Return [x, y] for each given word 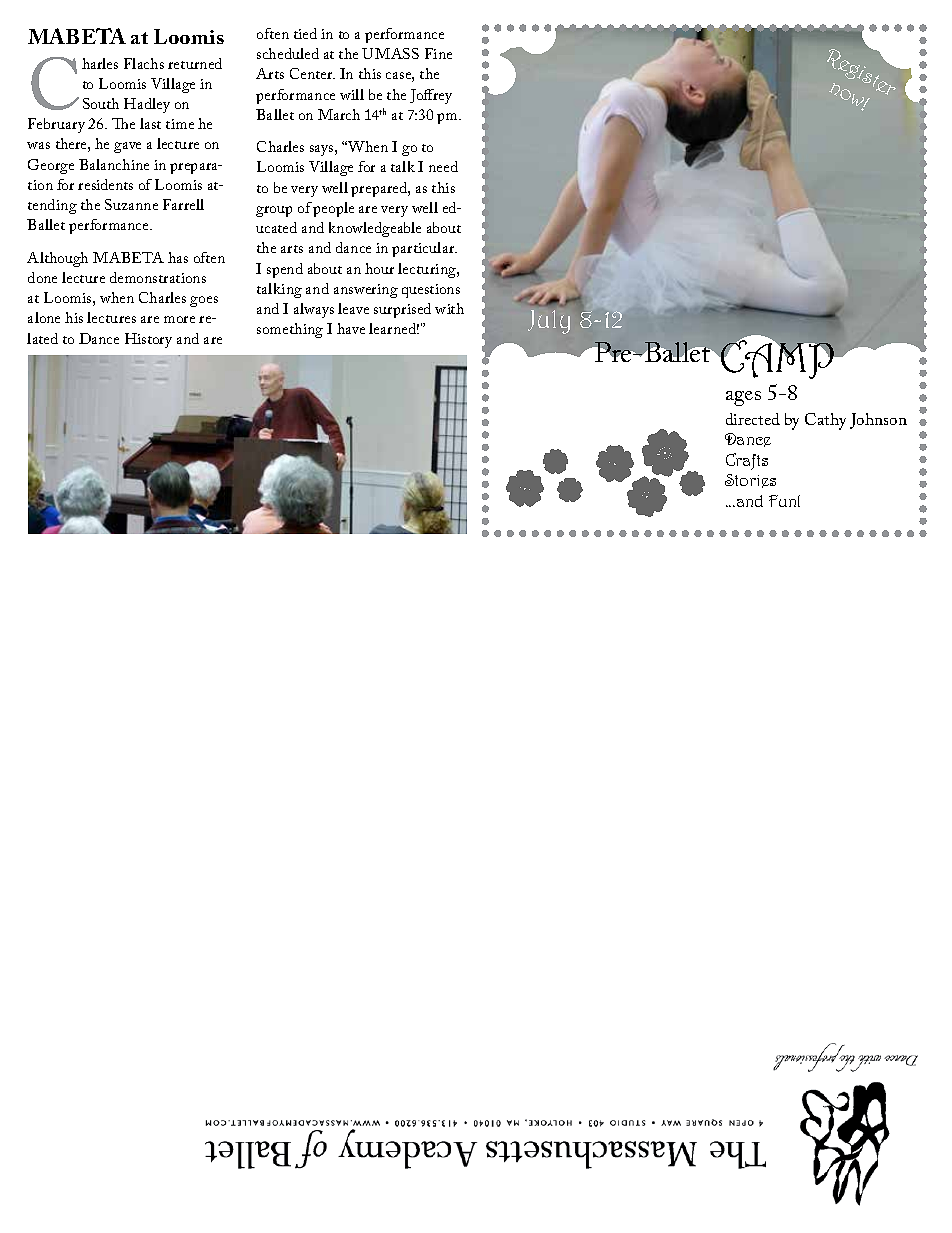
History [148, 340]
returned [195, 63]
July [549, 322]
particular [424, 249]
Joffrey [431, 96]
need [443, 166]
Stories [750, 481]
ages [743, 398]
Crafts [747, 461]
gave [127, 147]
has [178, 257]
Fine [438, 53]
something [290, 330]
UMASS [390, 53]
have [351, 328]
